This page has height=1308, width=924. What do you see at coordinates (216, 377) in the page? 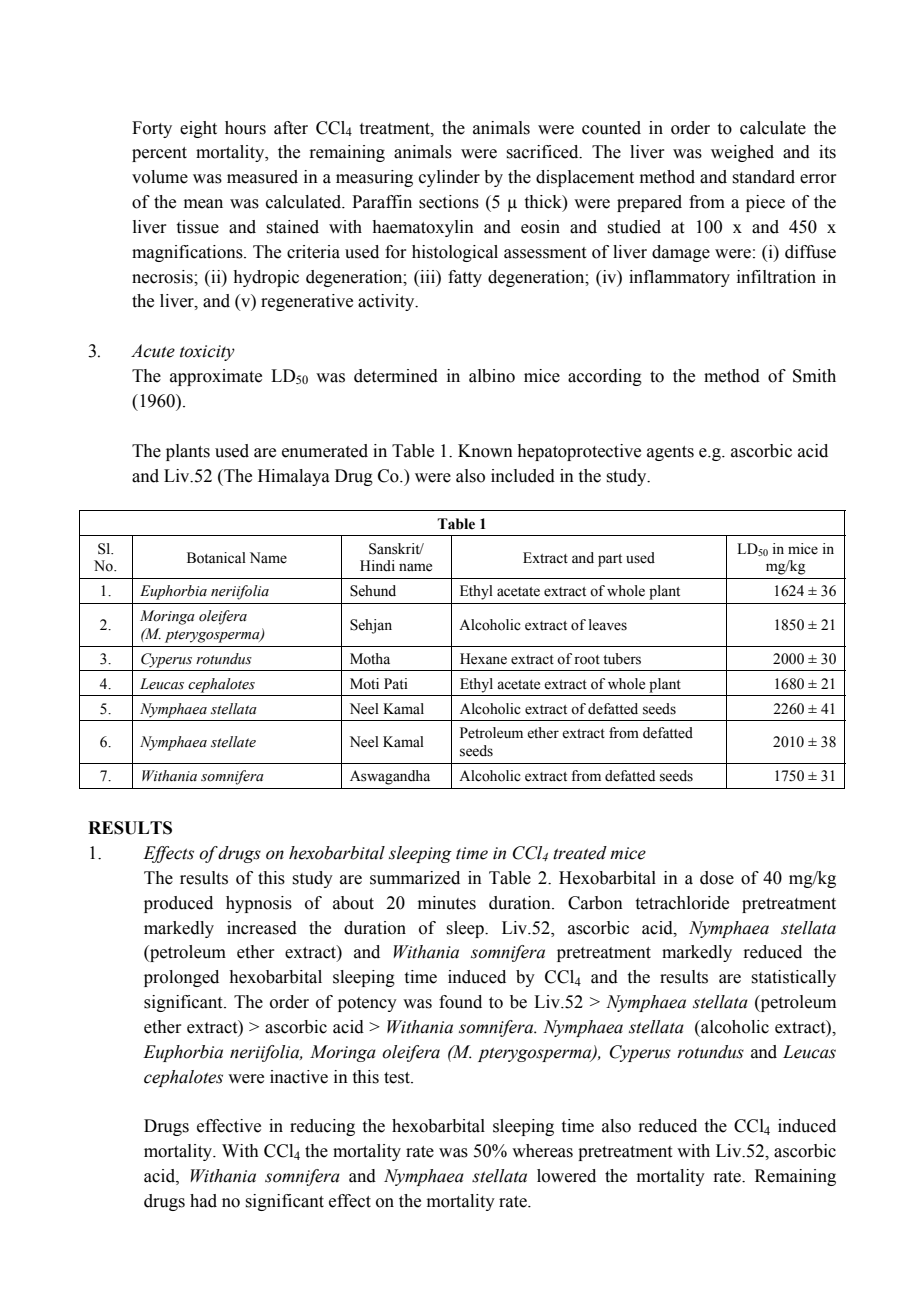
I see `approximate` at bounding box center [216, 377].
